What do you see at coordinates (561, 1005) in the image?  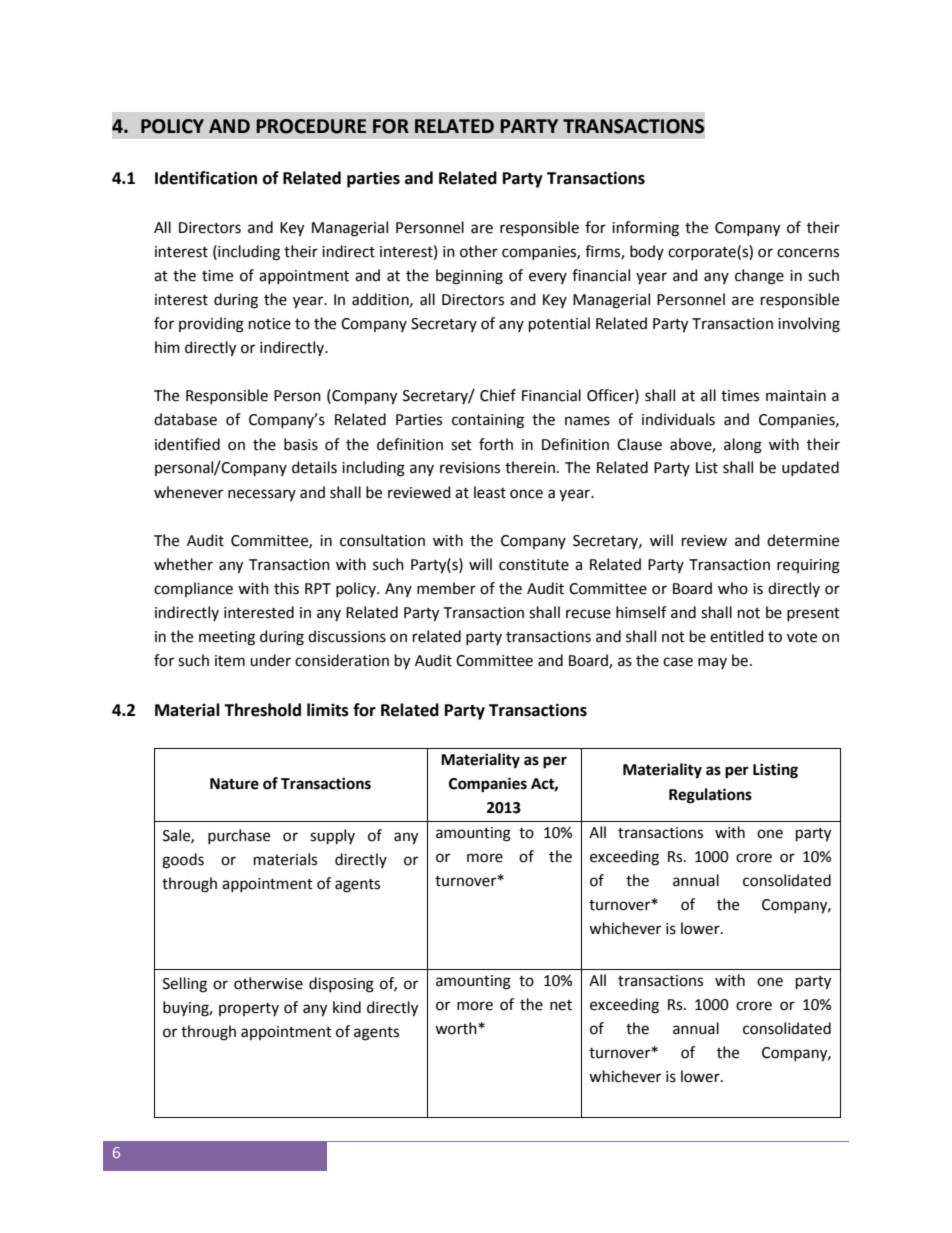 I see `net` at bounding box center [561, 1005].
